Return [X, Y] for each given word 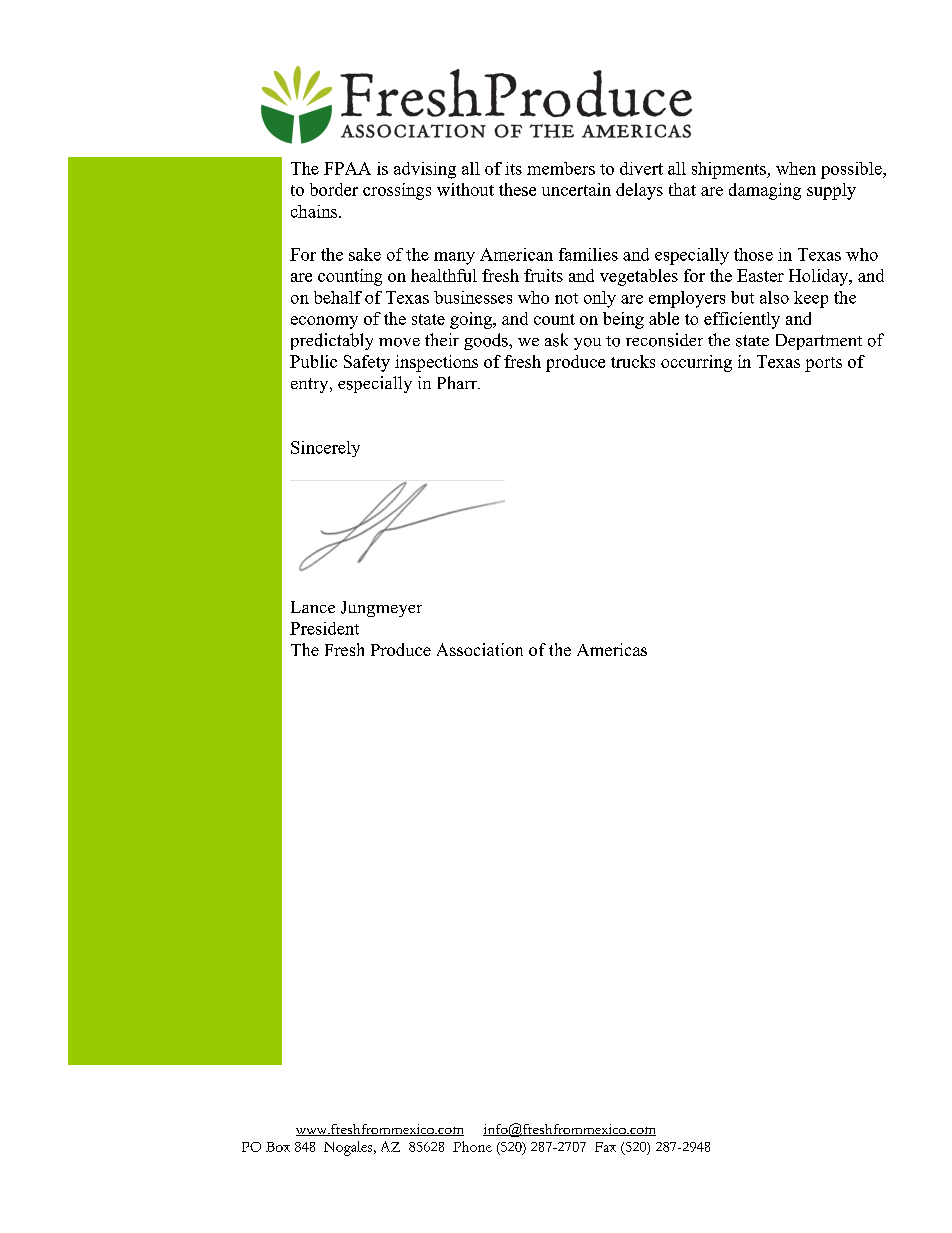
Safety [367, 363]
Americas [612, 649]
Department [819, 342]
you [587, 344]
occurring [696, 363]
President [324, 628]
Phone [472, 1146]
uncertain [576, 189]
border [334, 189]
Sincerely [325, 449]
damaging [765, 191]
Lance [313, 607]
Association [480, 649]
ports [823, 364]
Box [278, 1147]
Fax [605, 1147]
